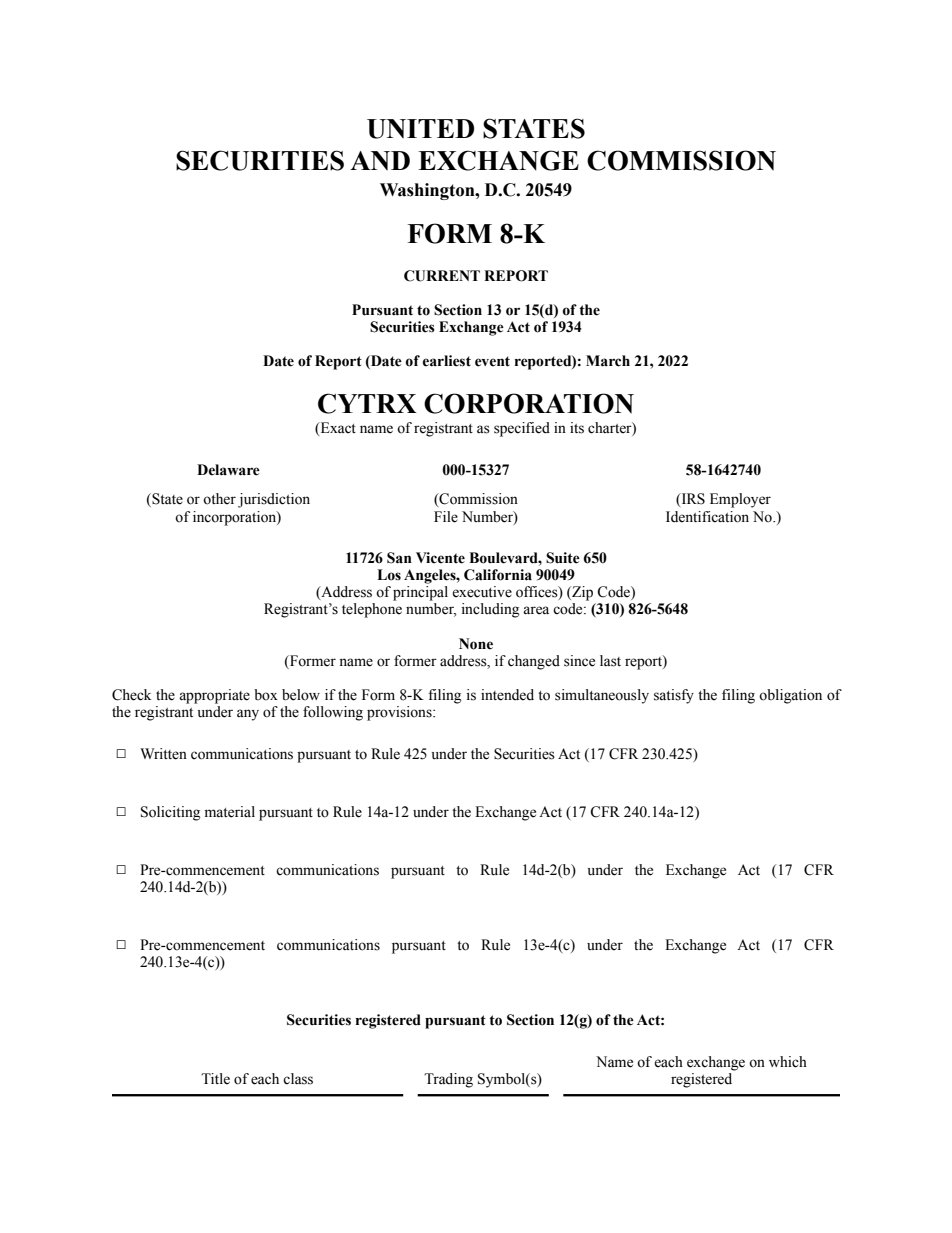  I want to click on earliest, so click(447, 361).
